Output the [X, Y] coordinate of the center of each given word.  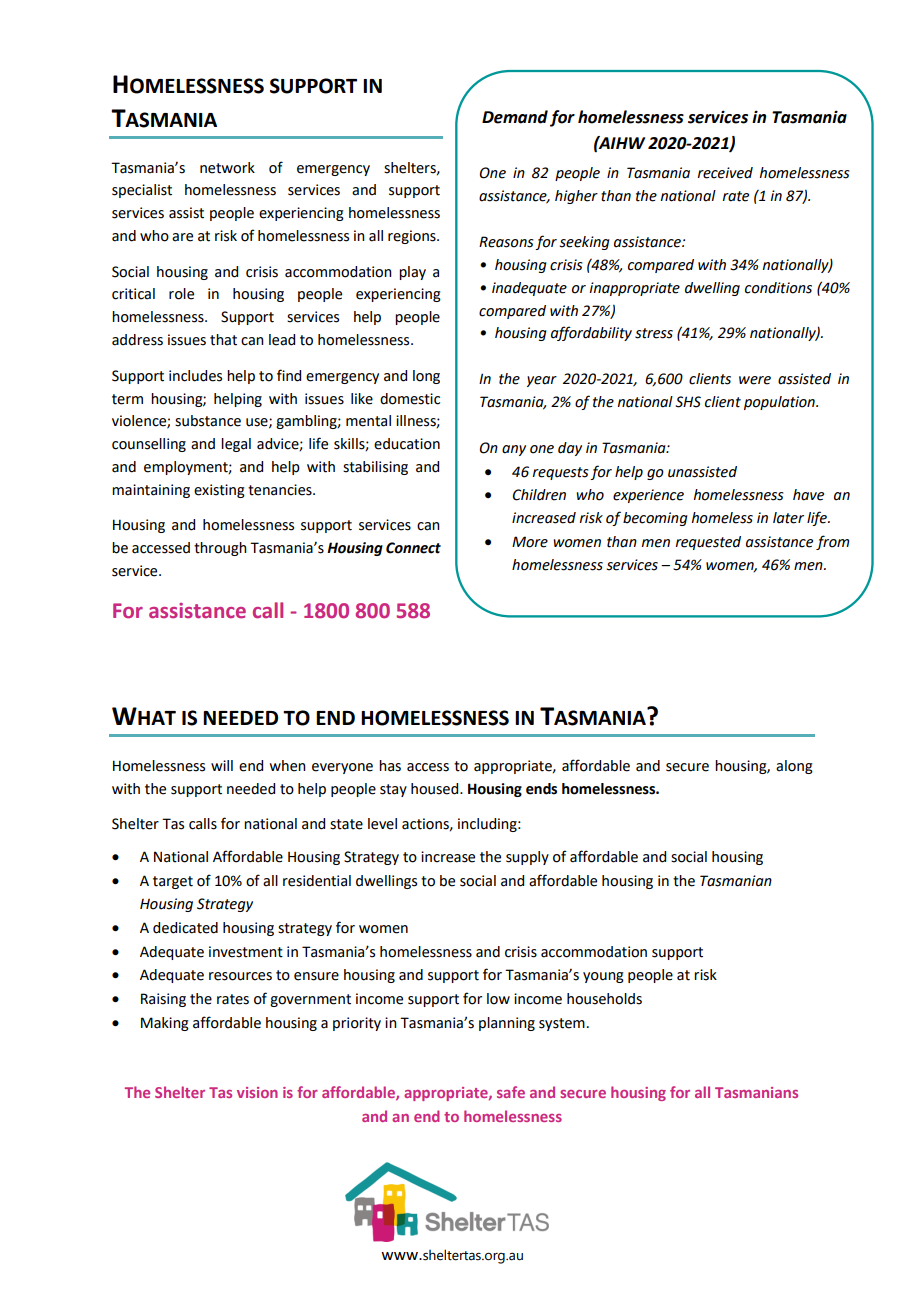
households [604, 999]
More [530, 542]
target [173, 882]
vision [257, 1092]
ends [541, 789]
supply [527, 858]
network [227, 168]
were [755, 380]
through [220, 549]
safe [511, 1092]
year [542, 381]
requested [708, 543]
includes [195, 376]
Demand [515, 117]
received [725, 173]
